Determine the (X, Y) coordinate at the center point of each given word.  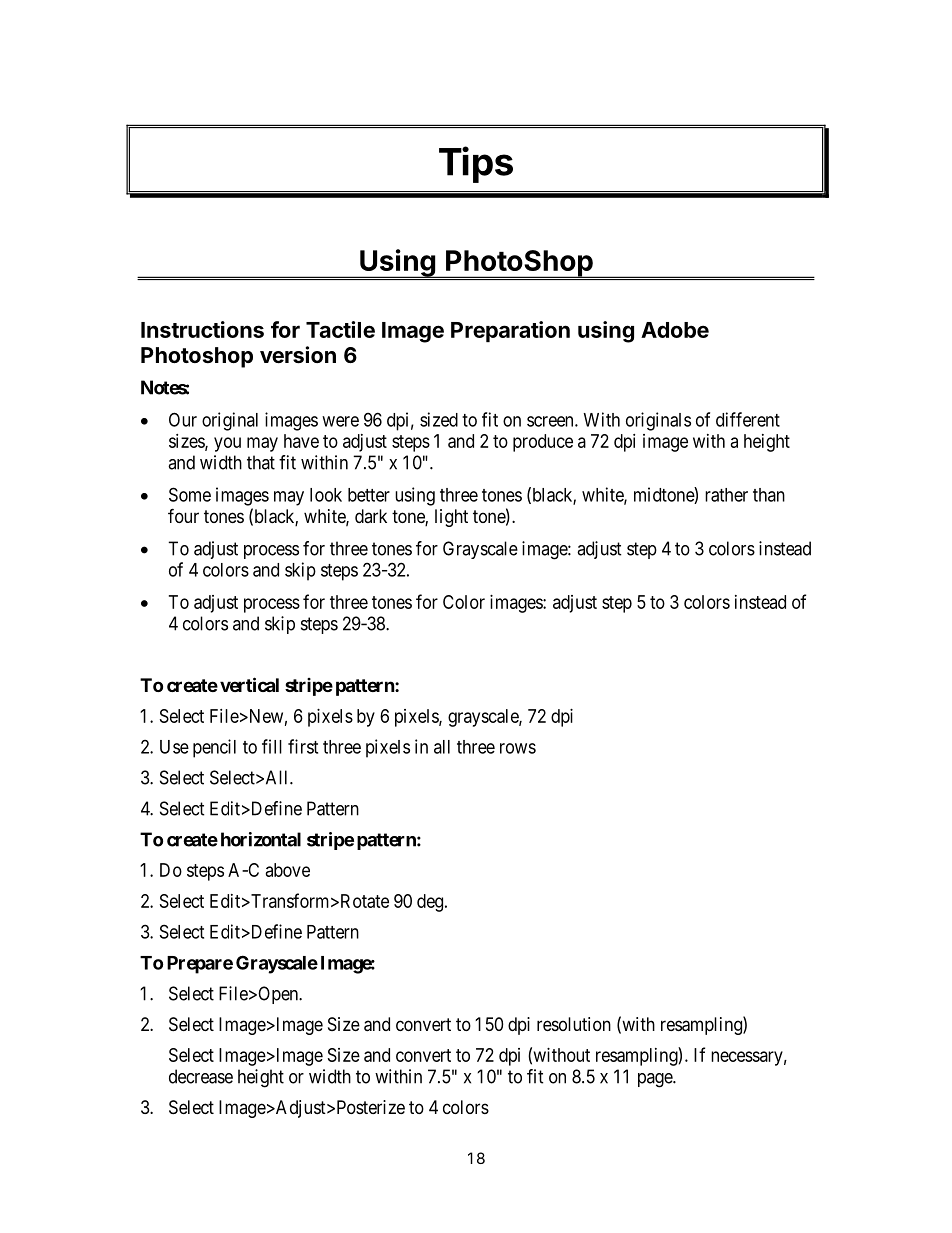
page (656, 1080)
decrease (201, 1076)
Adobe (675, 330)
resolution (574, 1024)
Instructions (202, 329)
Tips (476, 164)
